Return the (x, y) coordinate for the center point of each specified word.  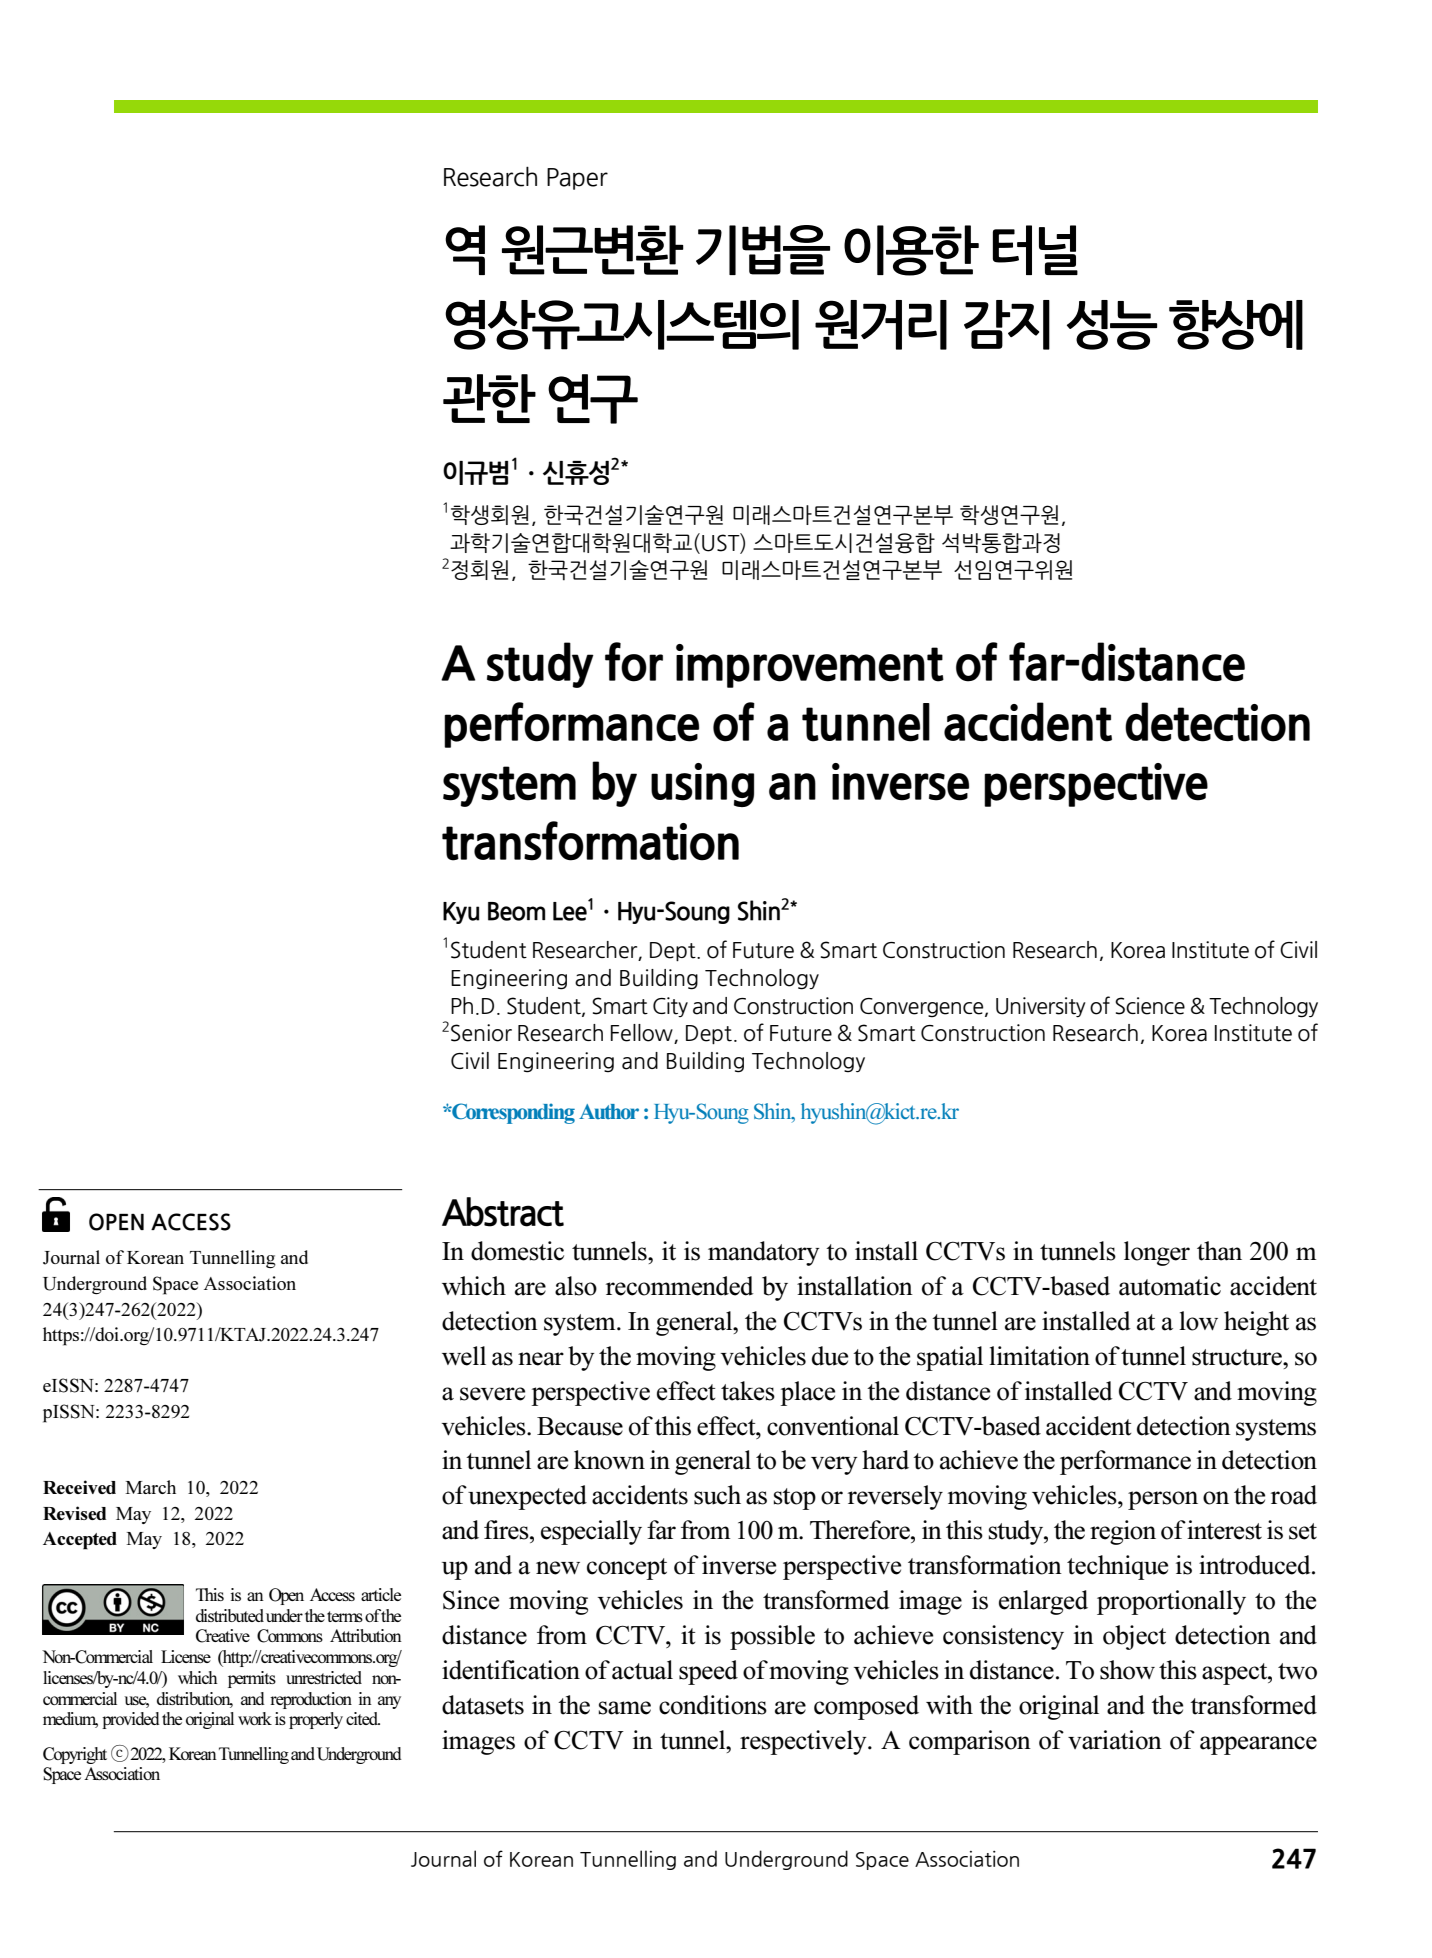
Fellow (643, 1034)
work (255, 1718)
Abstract (503, 1212)
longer (1157, 1253)
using (702, 785)
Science (1150, 1006)
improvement (810, 666)
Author (609, 1112)
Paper (577, 179)
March (150, 1487)
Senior (481, 1033)
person (1163, 1500)
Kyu (461, 913)
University (1041, 1007)
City (670, 1007)
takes (748, 1391)
